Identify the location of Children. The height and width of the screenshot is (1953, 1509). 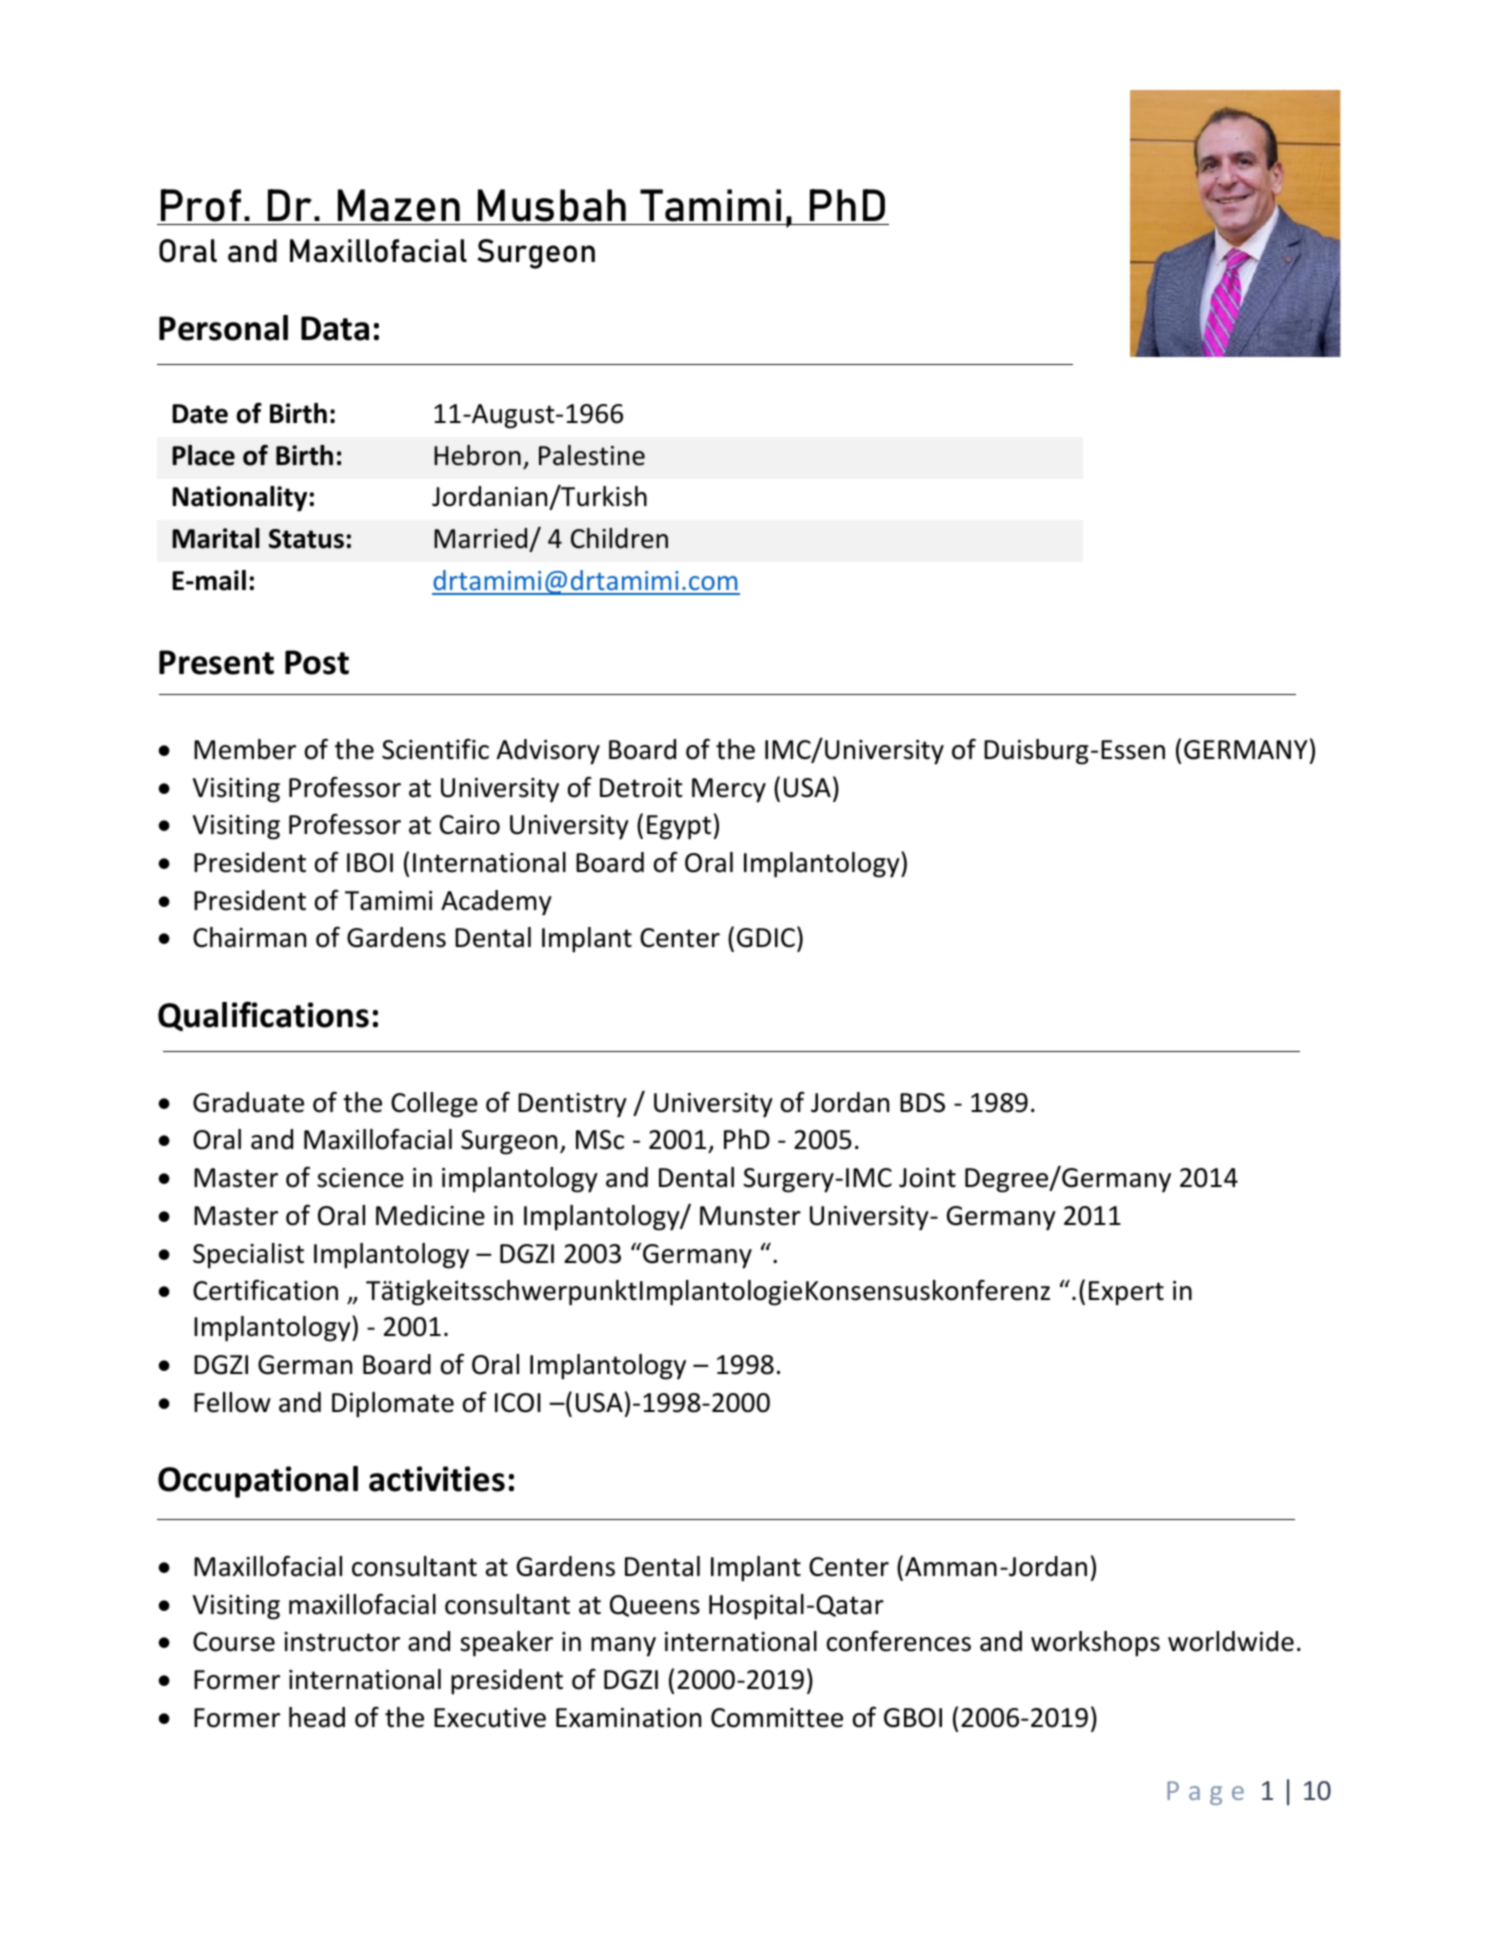
(619, 538).
